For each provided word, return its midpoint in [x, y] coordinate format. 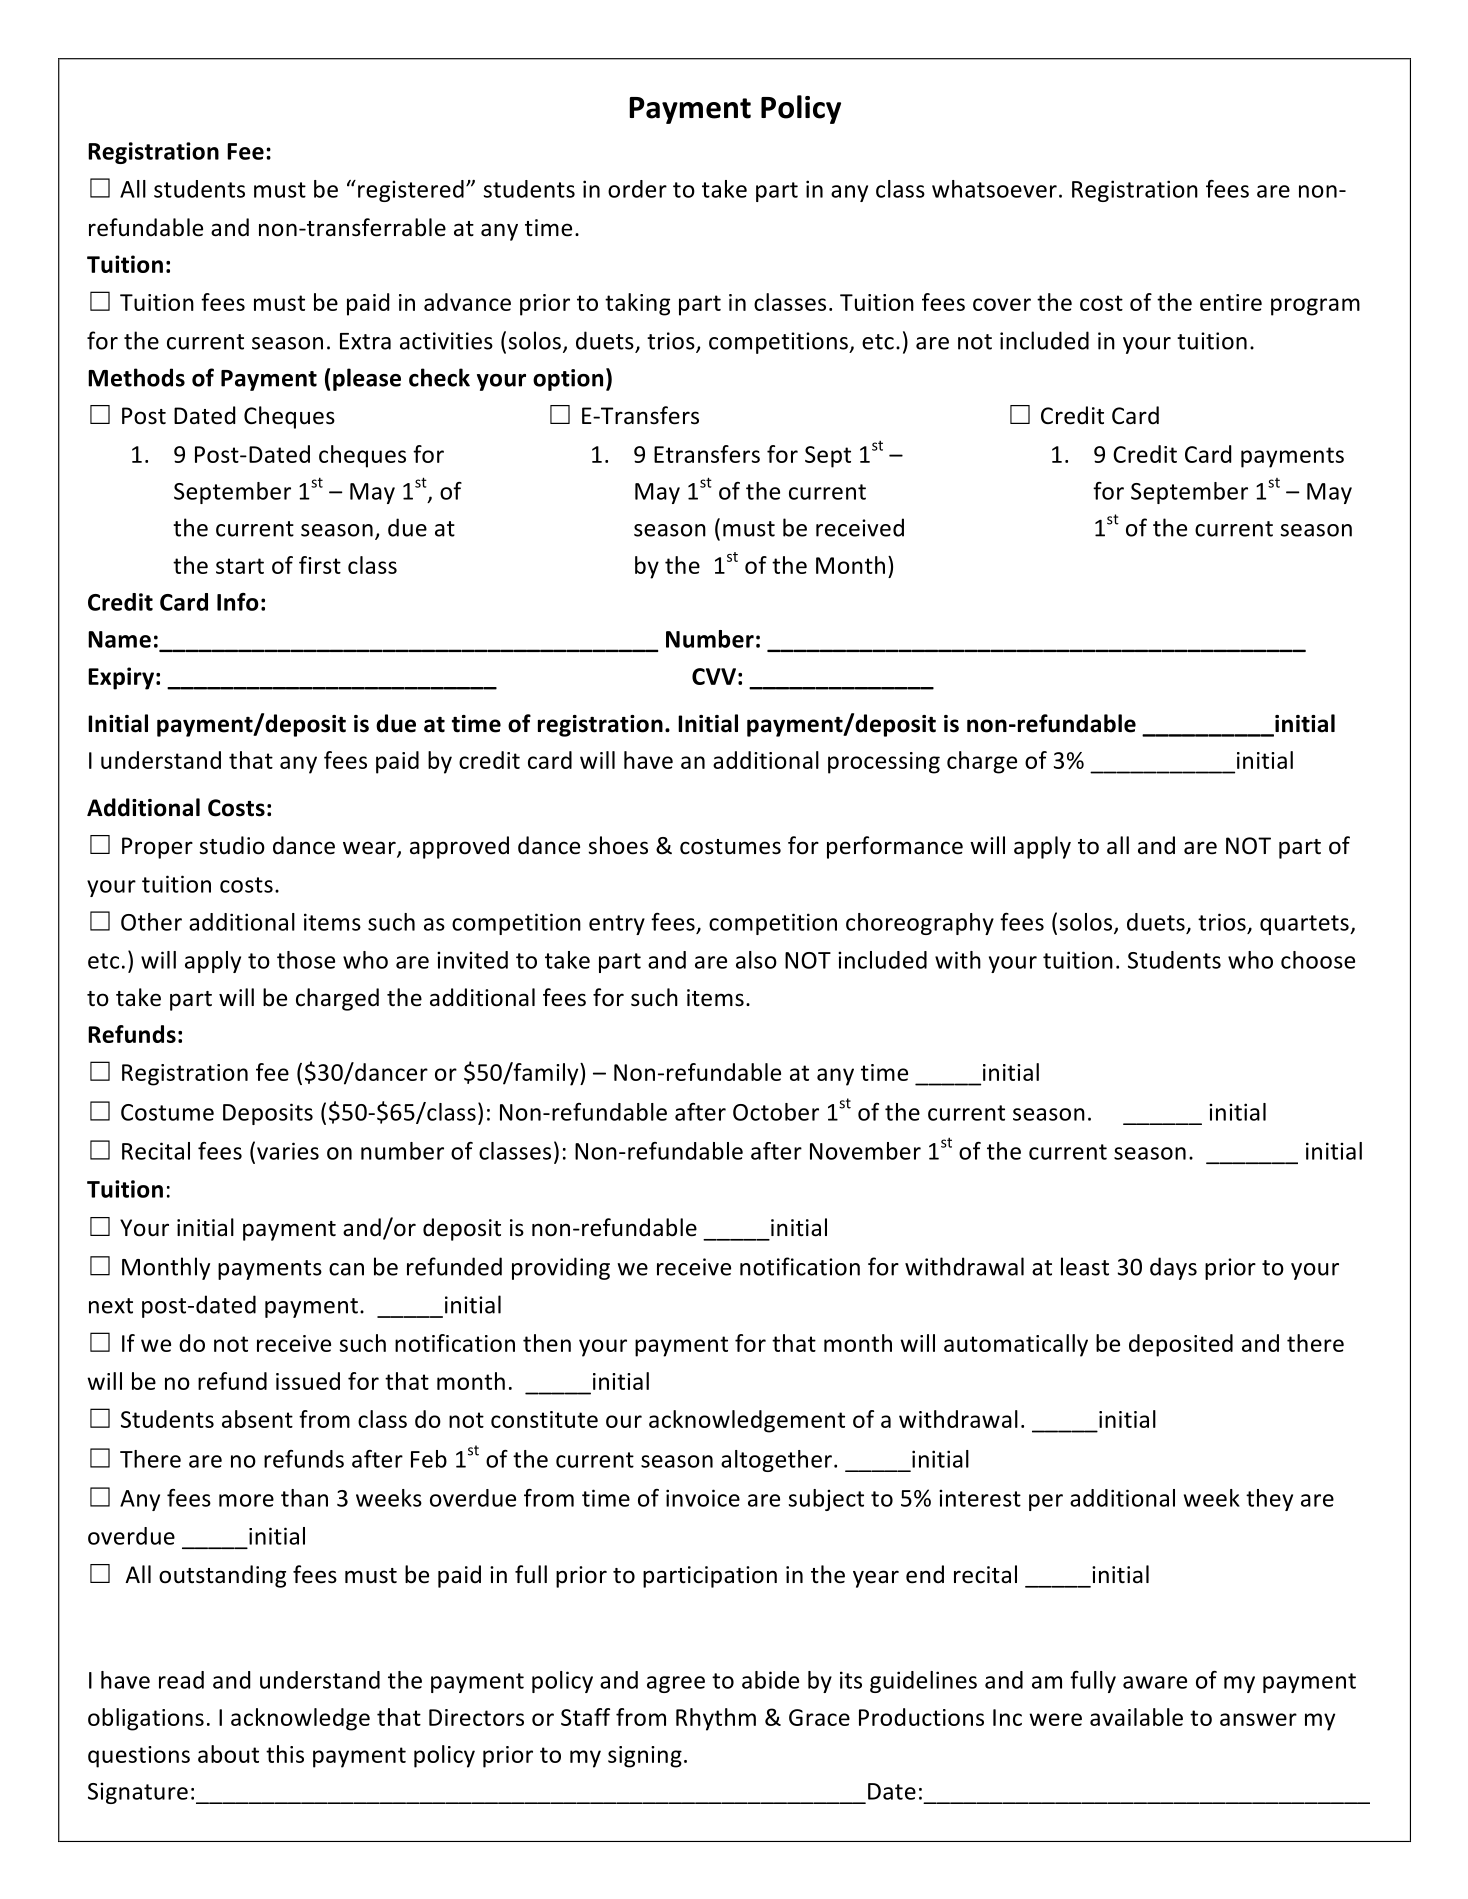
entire [1231, 302]
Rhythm [716, 1719]
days [1173, 1268]
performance [895, 847]
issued [308, 1381]
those [306, 960]
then [547, 1343]
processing [884, 763]
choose [1318, 960]
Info [238, 602]
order [637, 189]
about [228, 1754]
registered [411, 191]
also [756, 960]
